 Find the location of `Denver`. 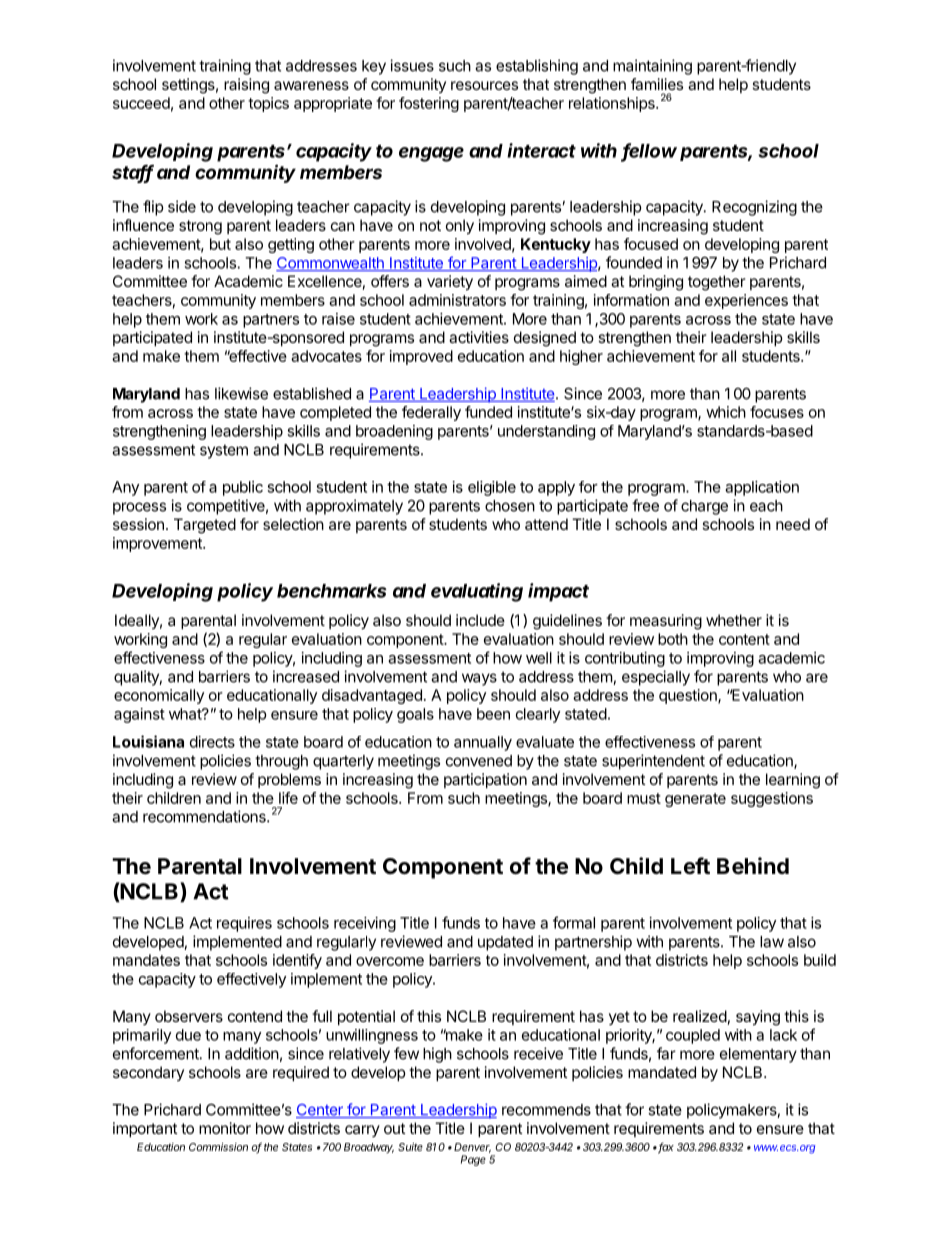

Denver is located at coordinates (472, 1148).
